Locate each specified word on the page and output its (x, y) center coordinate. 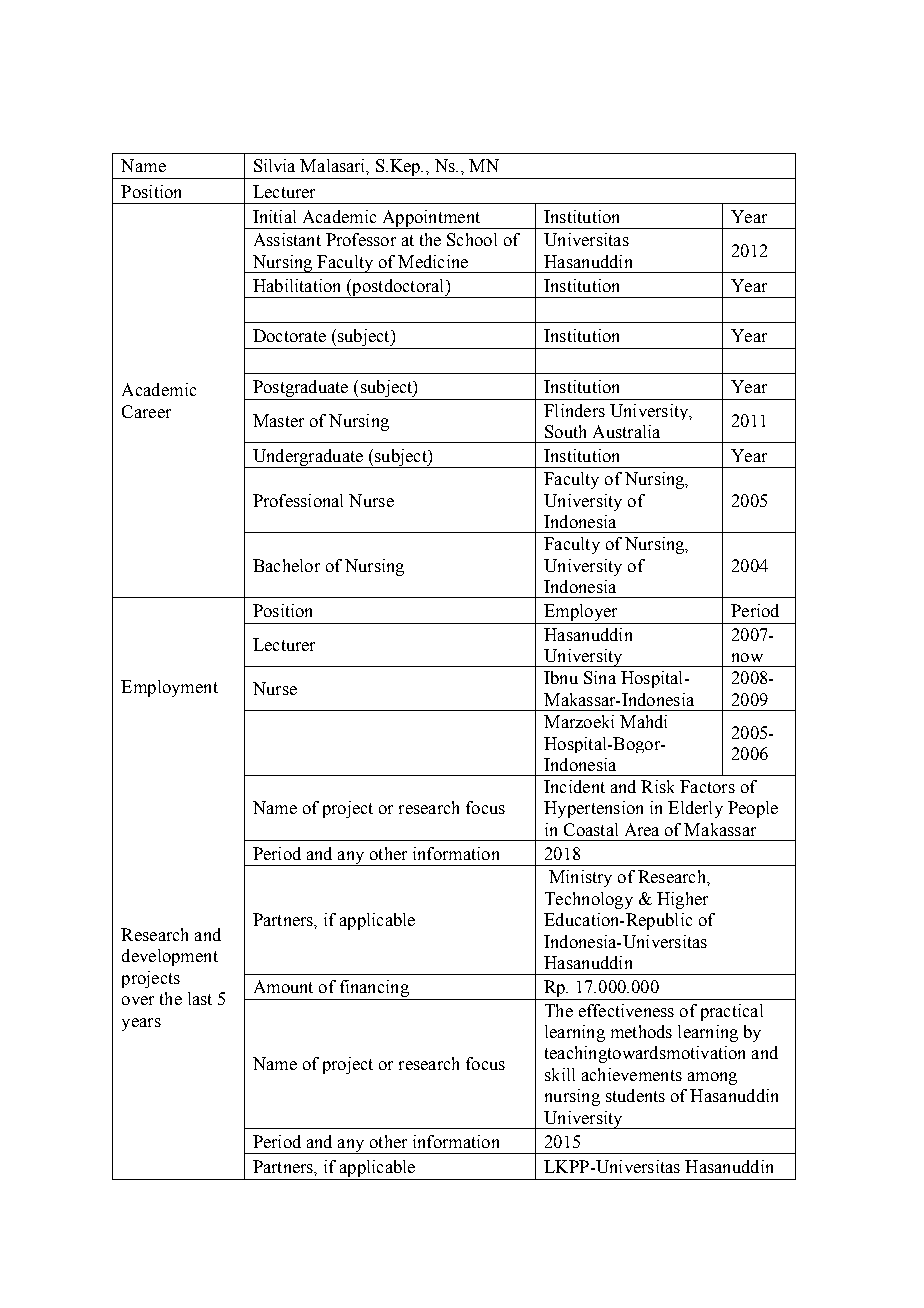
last (200, 998)
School (472, 239)
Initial (274, 216)
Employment (169, 688)
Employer (581, 614)
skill (560, 1074)
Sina (600, 677)
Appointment (431, 219)
